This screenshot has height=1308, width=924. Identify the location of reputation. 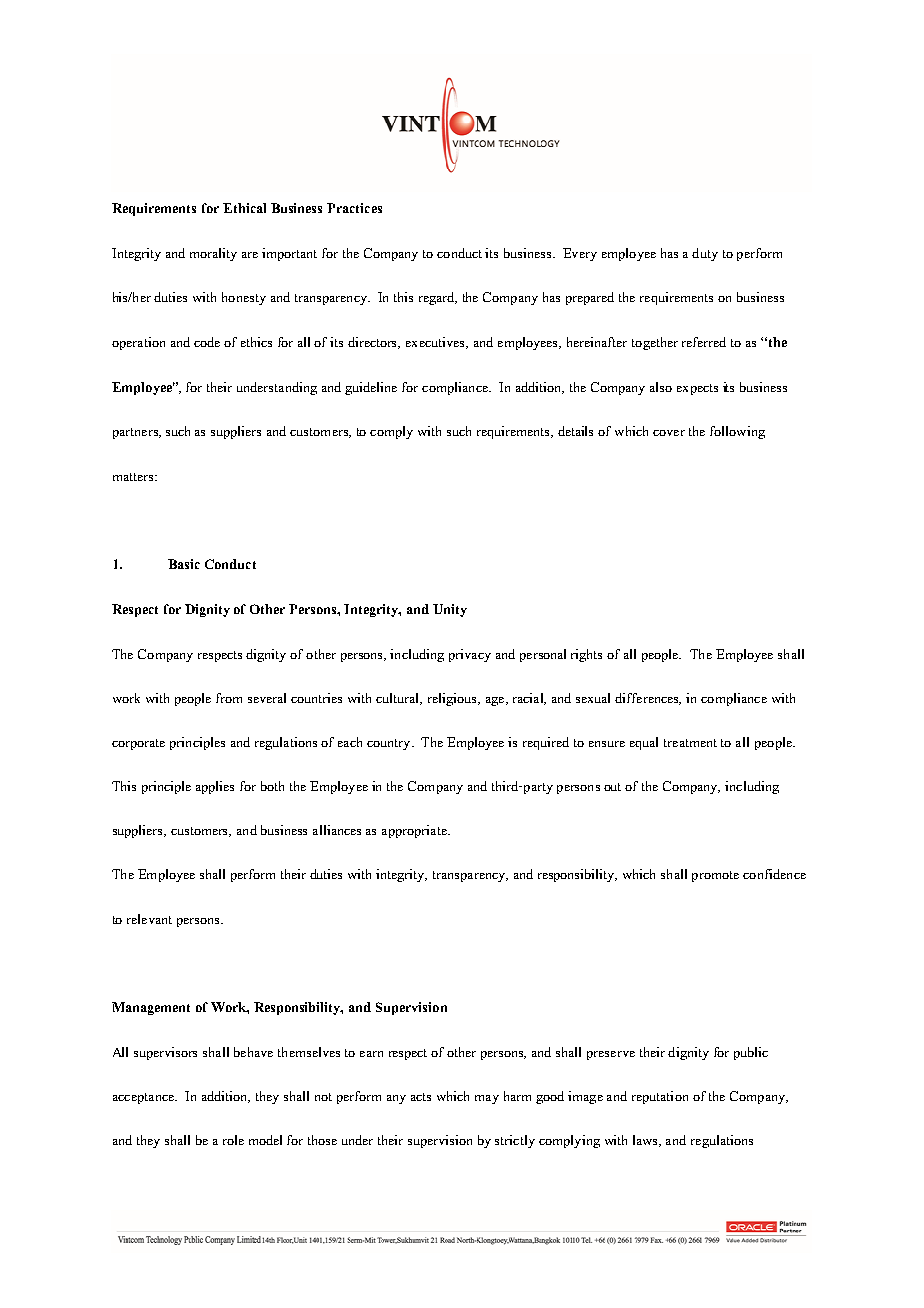
(660, 1097).
